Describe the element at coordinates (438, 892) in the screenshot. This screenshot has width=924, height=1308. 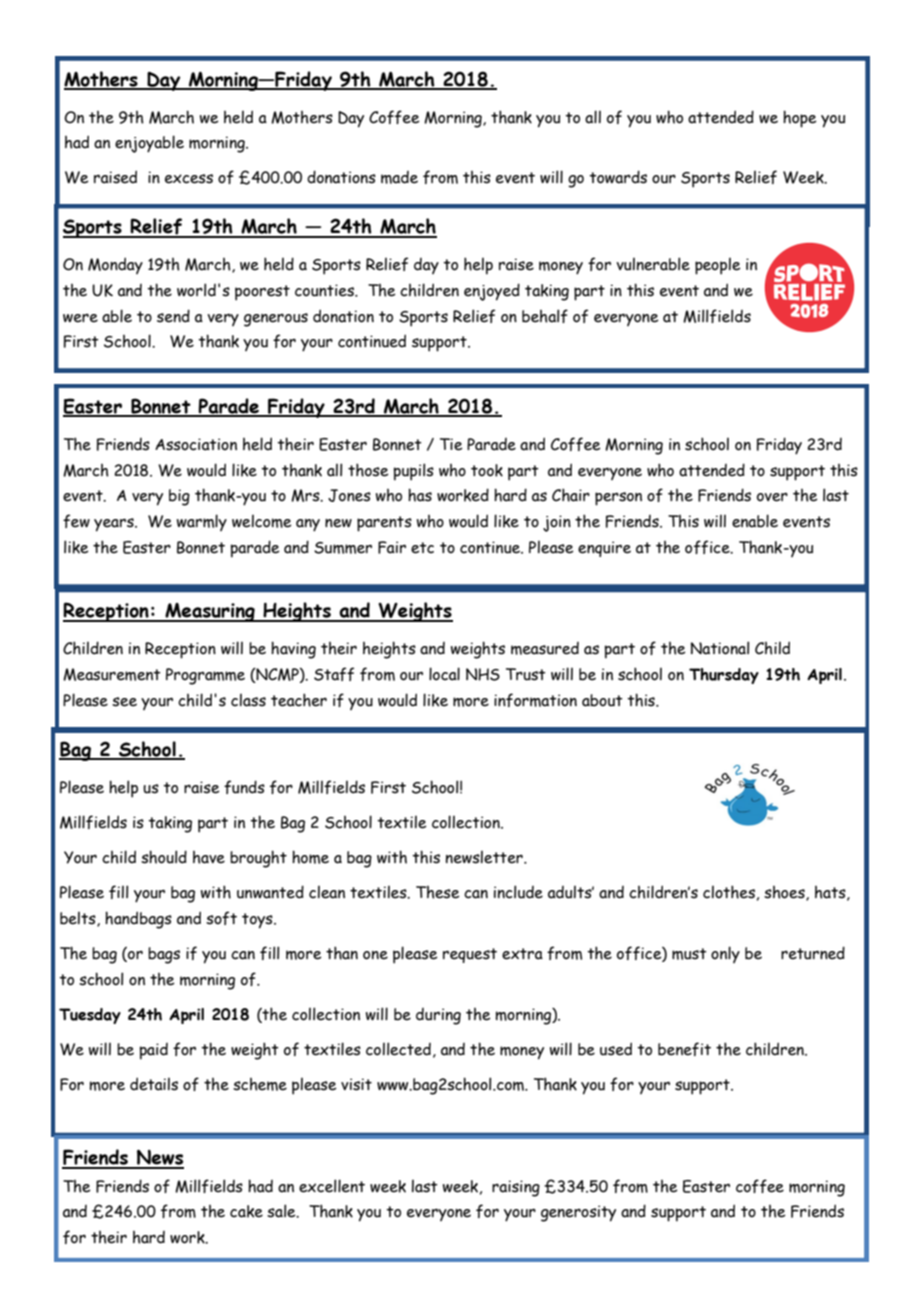
I see `These` at that location.
